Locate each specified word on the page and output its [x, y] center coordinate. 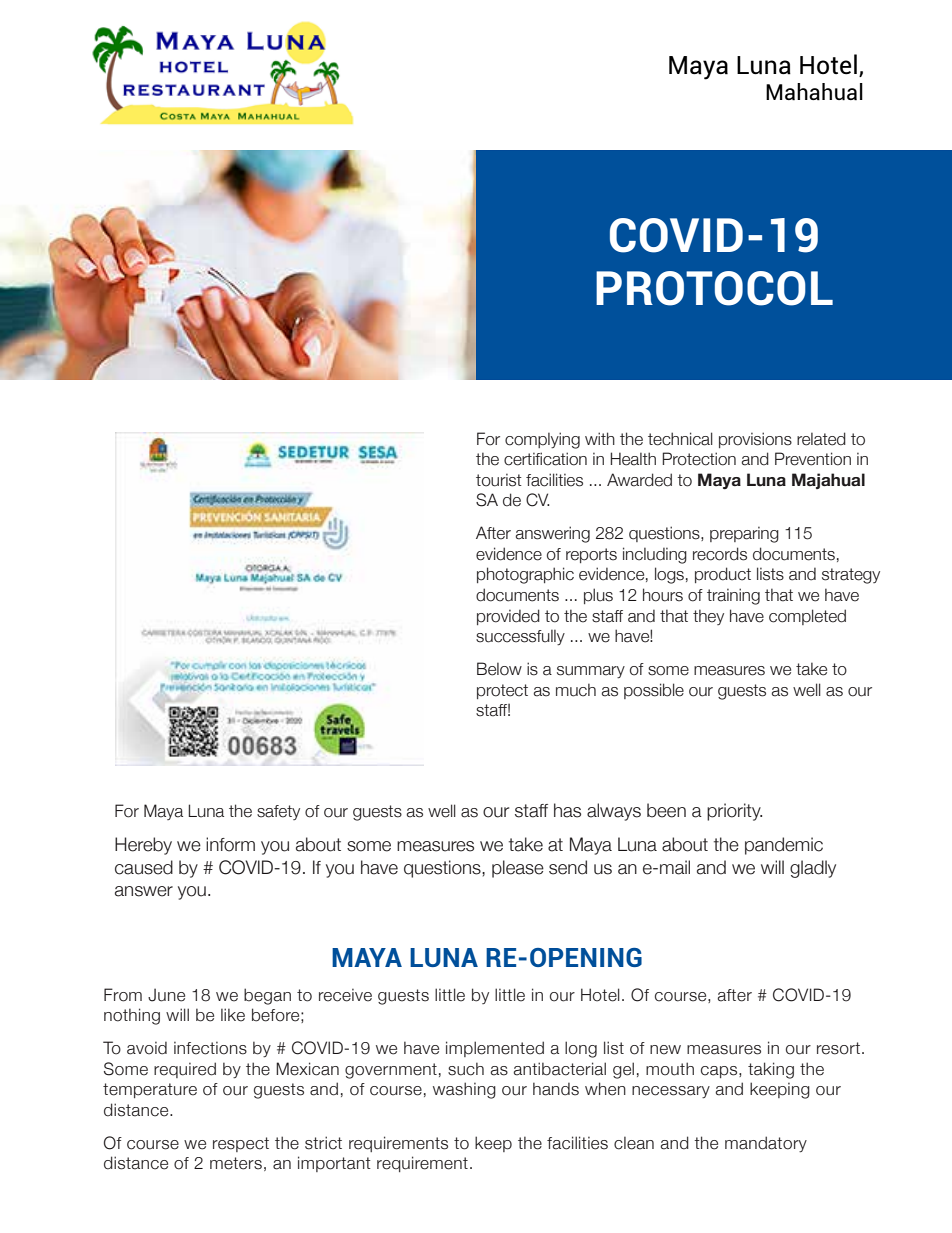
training [733, 596]
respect [241, 1144]
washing [464, 1090]
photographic [525, 575]
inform [230, 844]
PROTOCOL [714, 288]
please [518, 869]
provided [508, 617]
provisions [755, 440]
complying [542, 440]
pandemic [784, 846]
